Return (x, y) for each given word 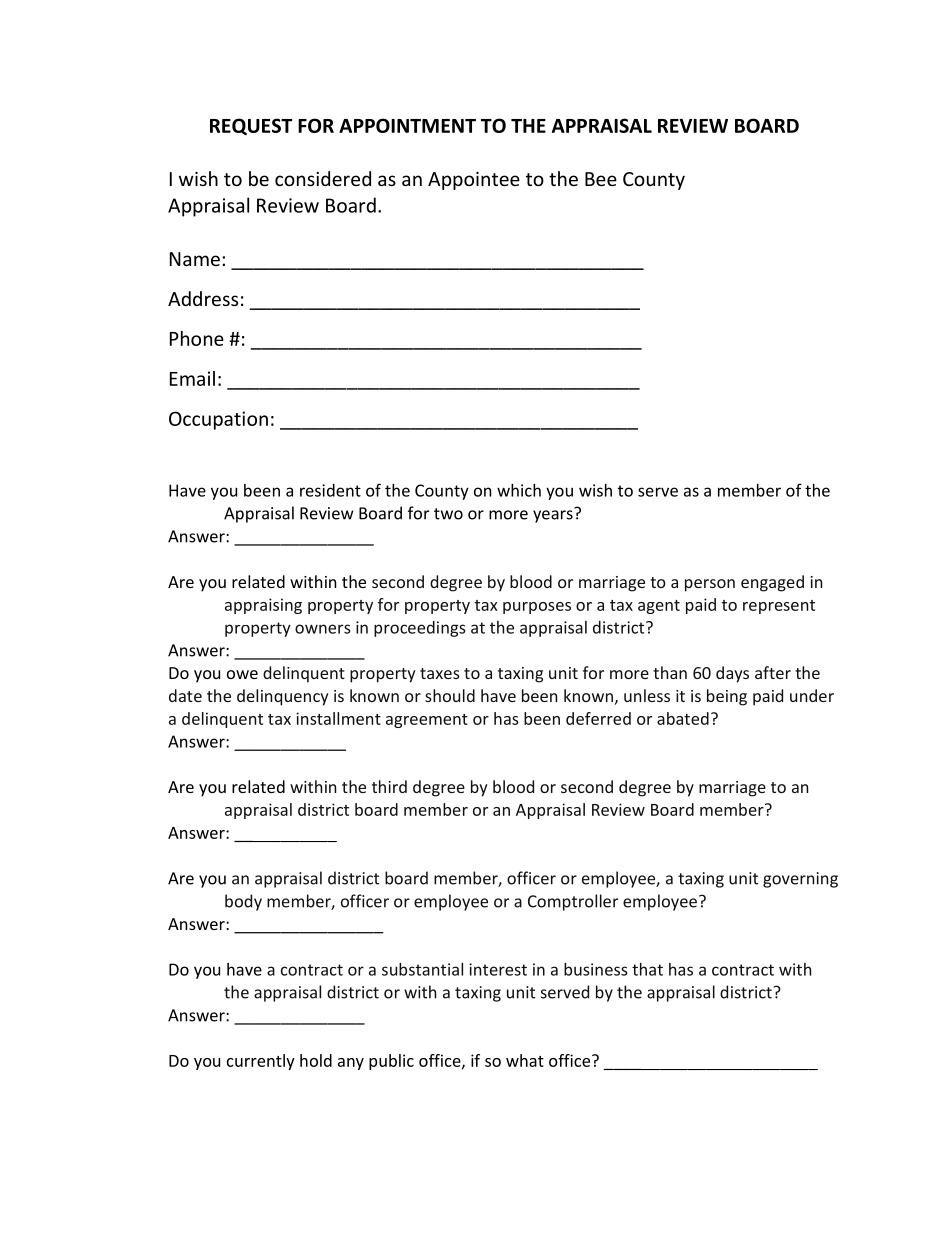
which (519, 490)
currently (261, 1062)
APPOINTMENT (407, 125)
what (525, 1060)
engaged (772, 583)
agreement (427, 721)
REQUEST (251, 126)
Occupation (218, 420)
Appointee (474, 181)
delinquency (283, 697)
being (727, 697)
